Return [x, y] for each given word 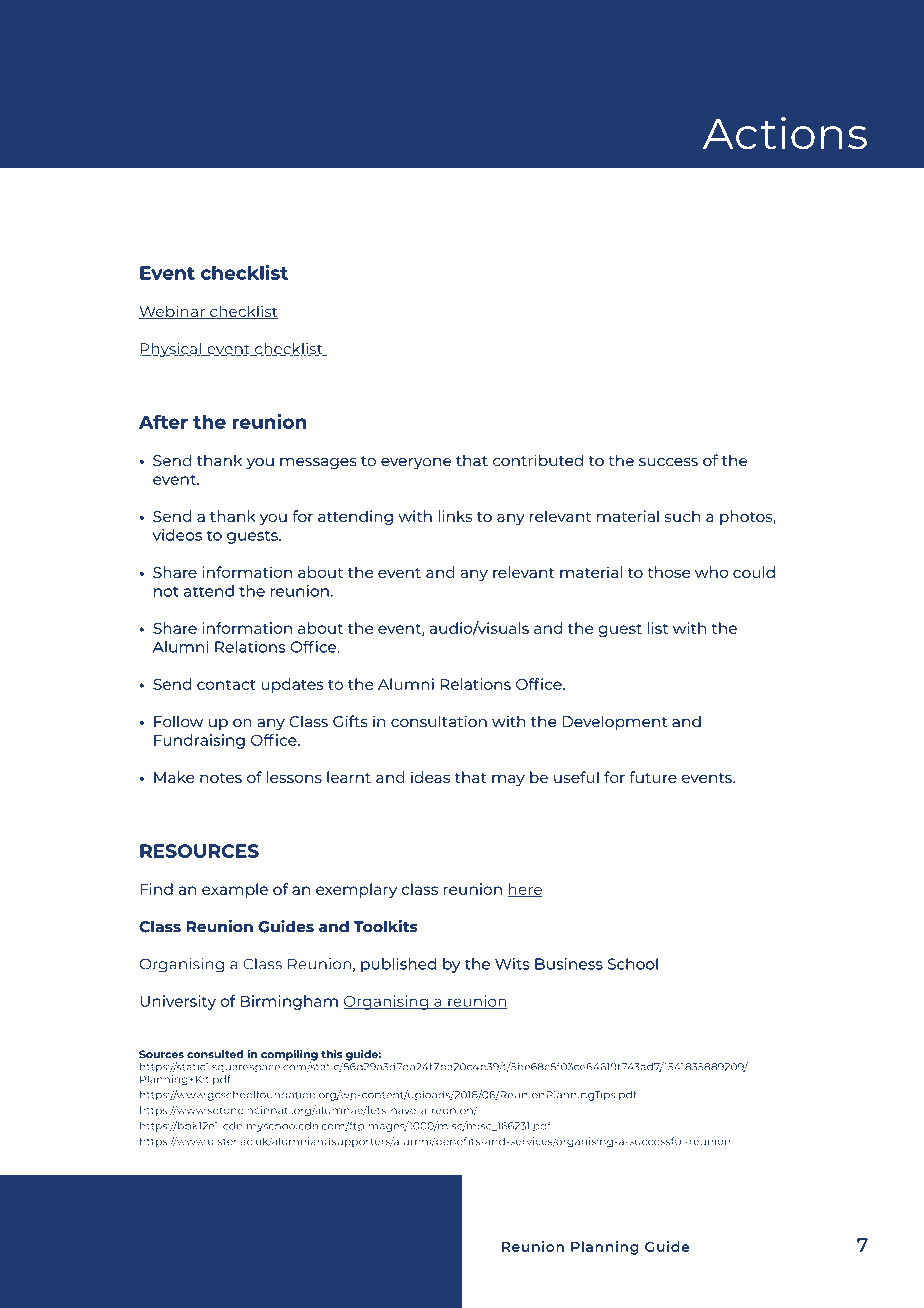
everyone [416, 464]
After [163, 422]
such [682, 516]
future [653, 777]
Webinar [173, 312]
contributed [538, 460]
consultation [439, 721]
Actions [785, 133]
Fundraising [199, 741]
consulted [215, 1054]
